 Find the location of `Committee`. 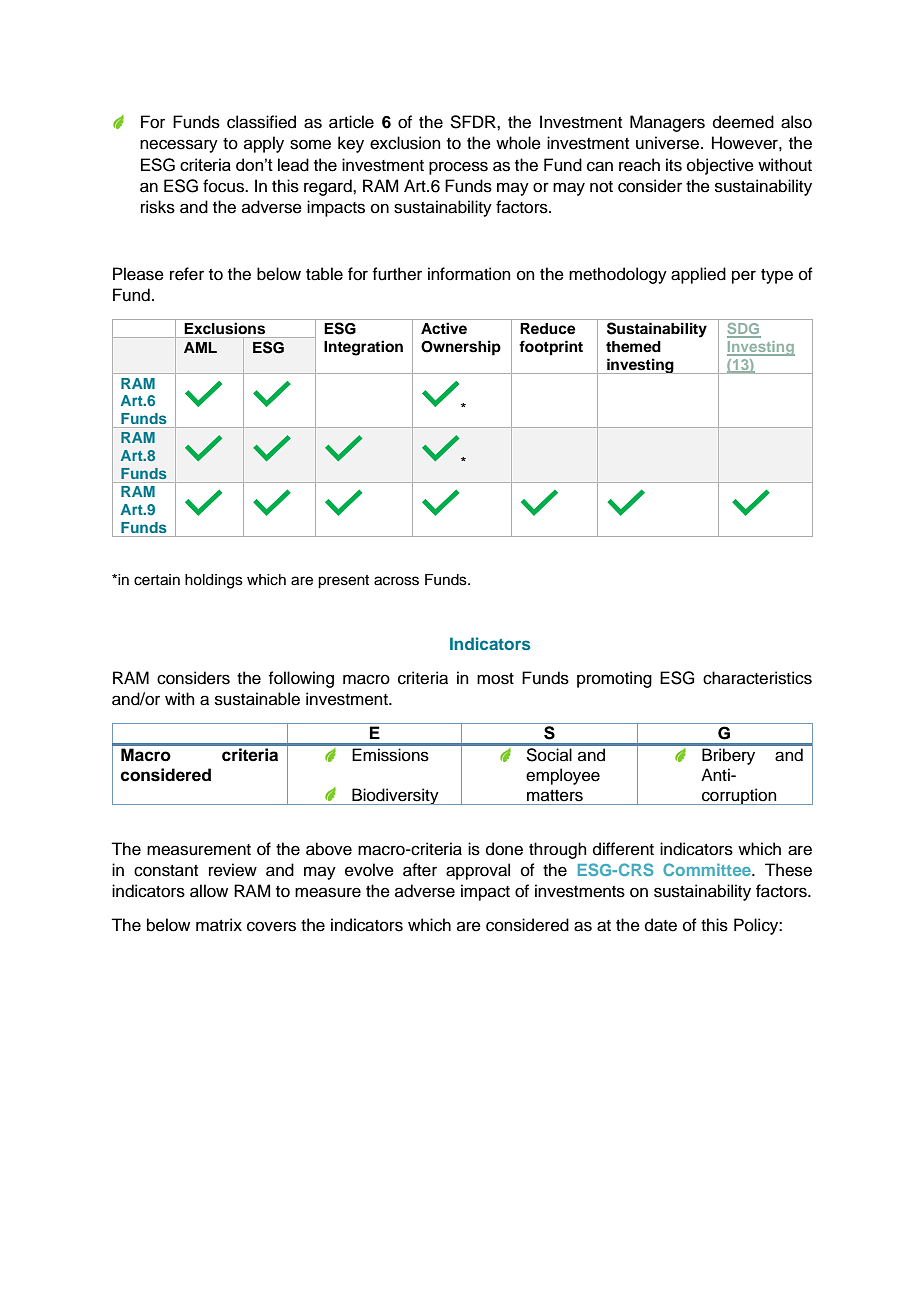

Committee is located at coordinates (708, 869).
